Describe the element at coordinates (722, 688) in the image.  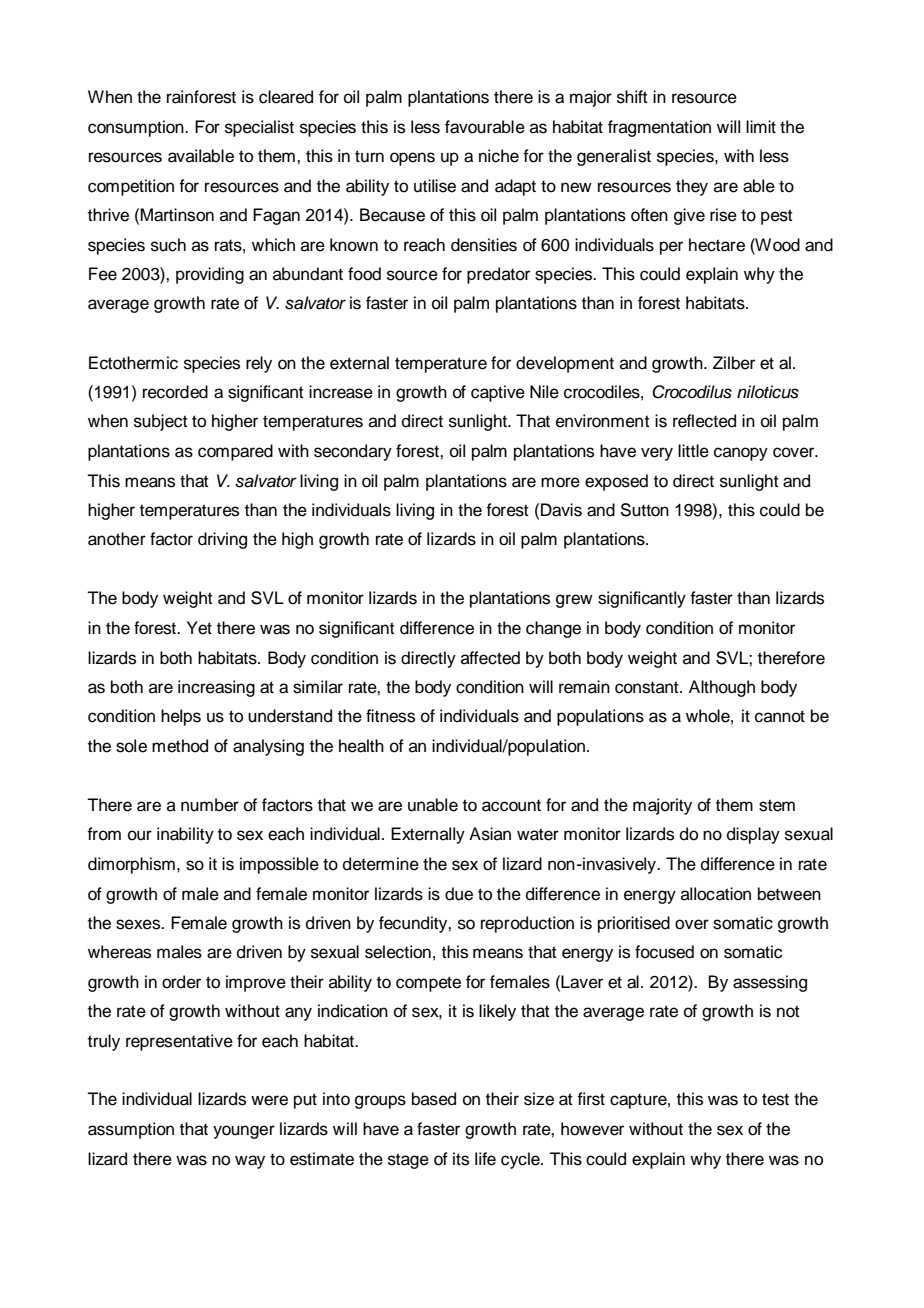
I see `Although` at that location.
